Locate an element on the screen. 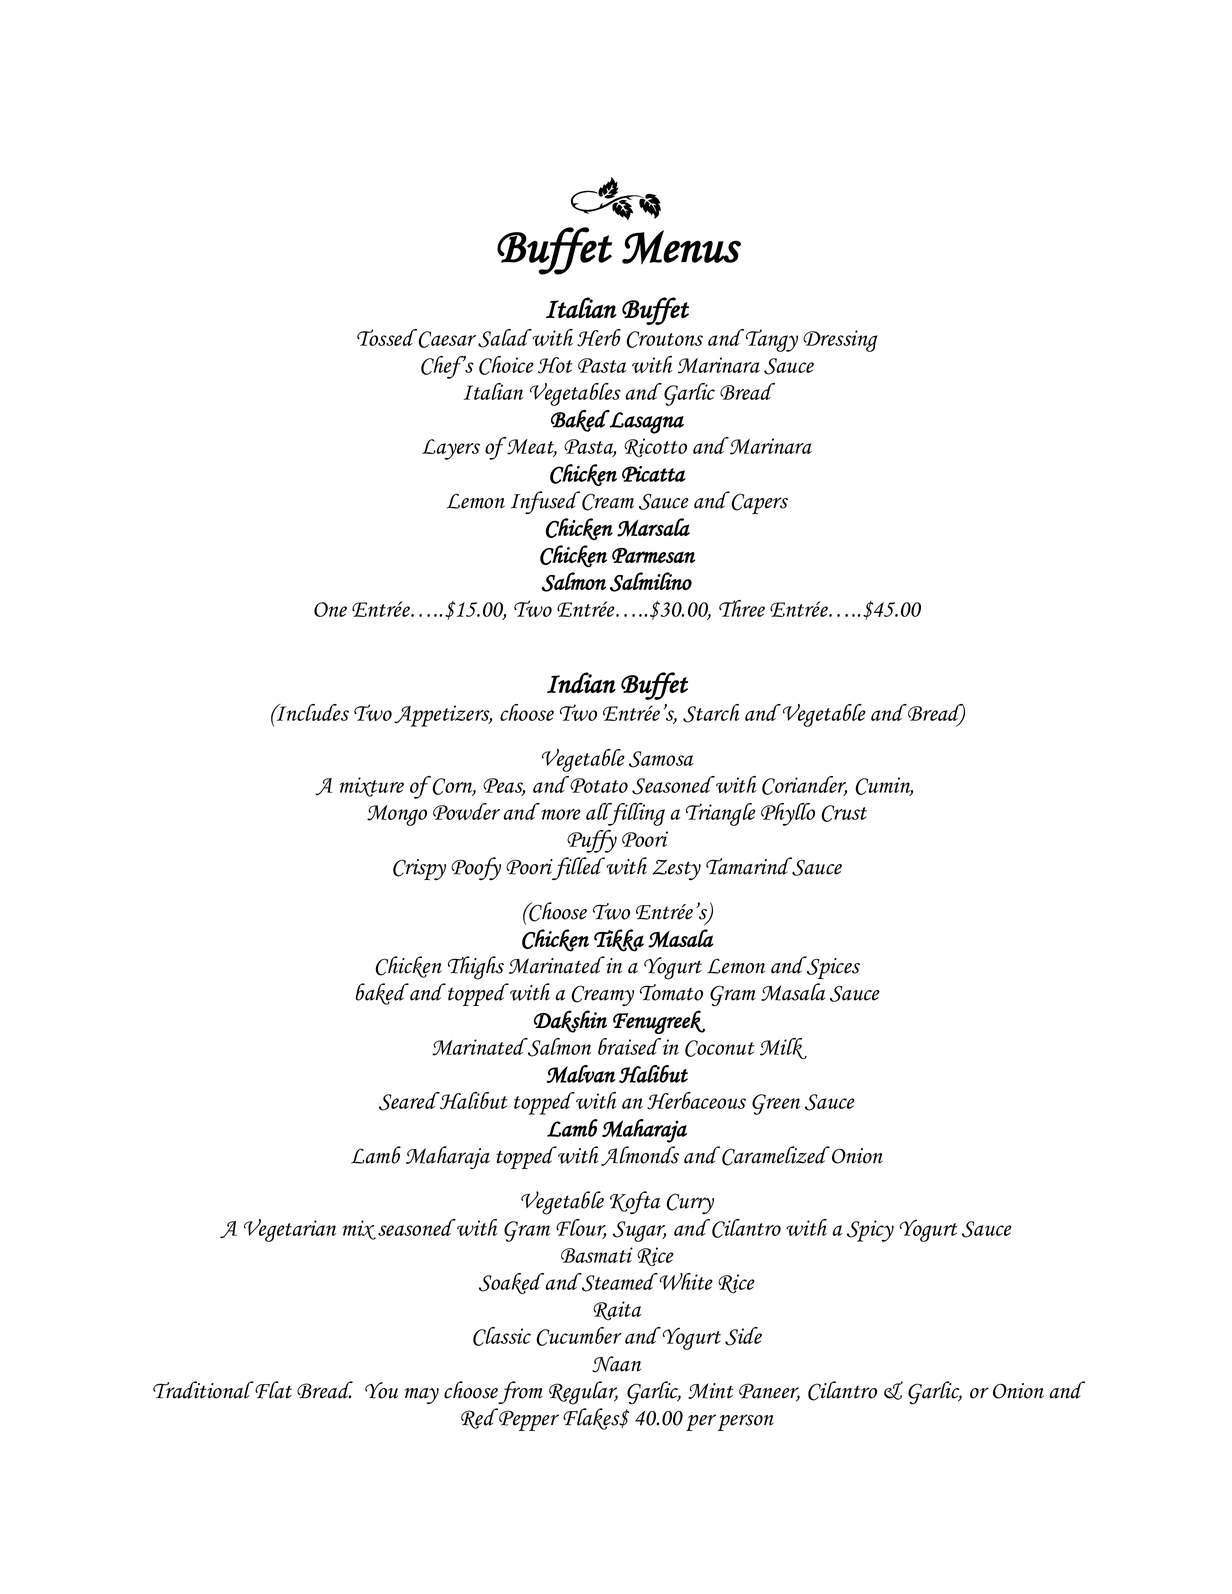  Tangy is located at coordinates (772, 340).
